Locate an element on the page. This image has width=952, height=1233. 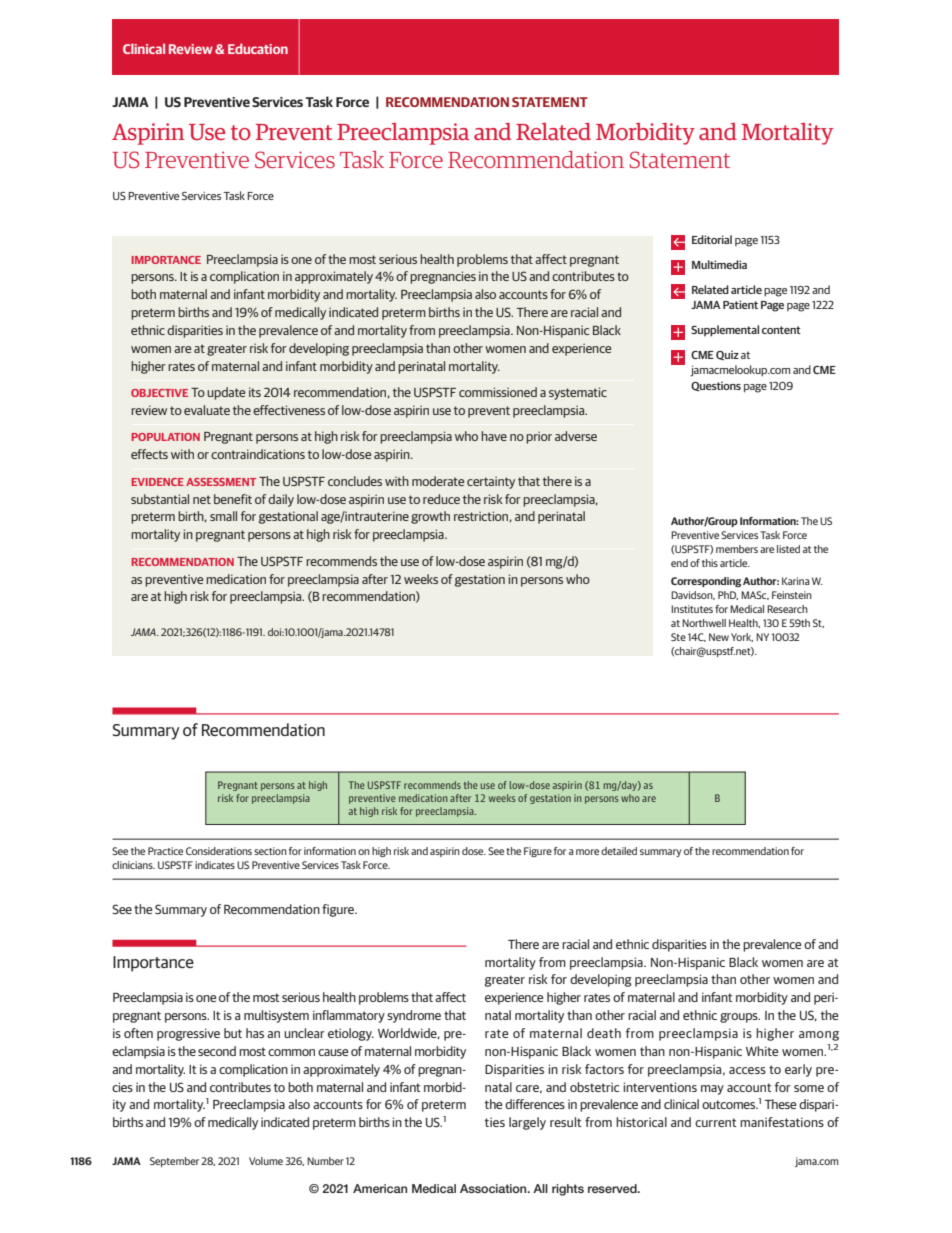
Multimedia is located at coordinates (719, 264).
